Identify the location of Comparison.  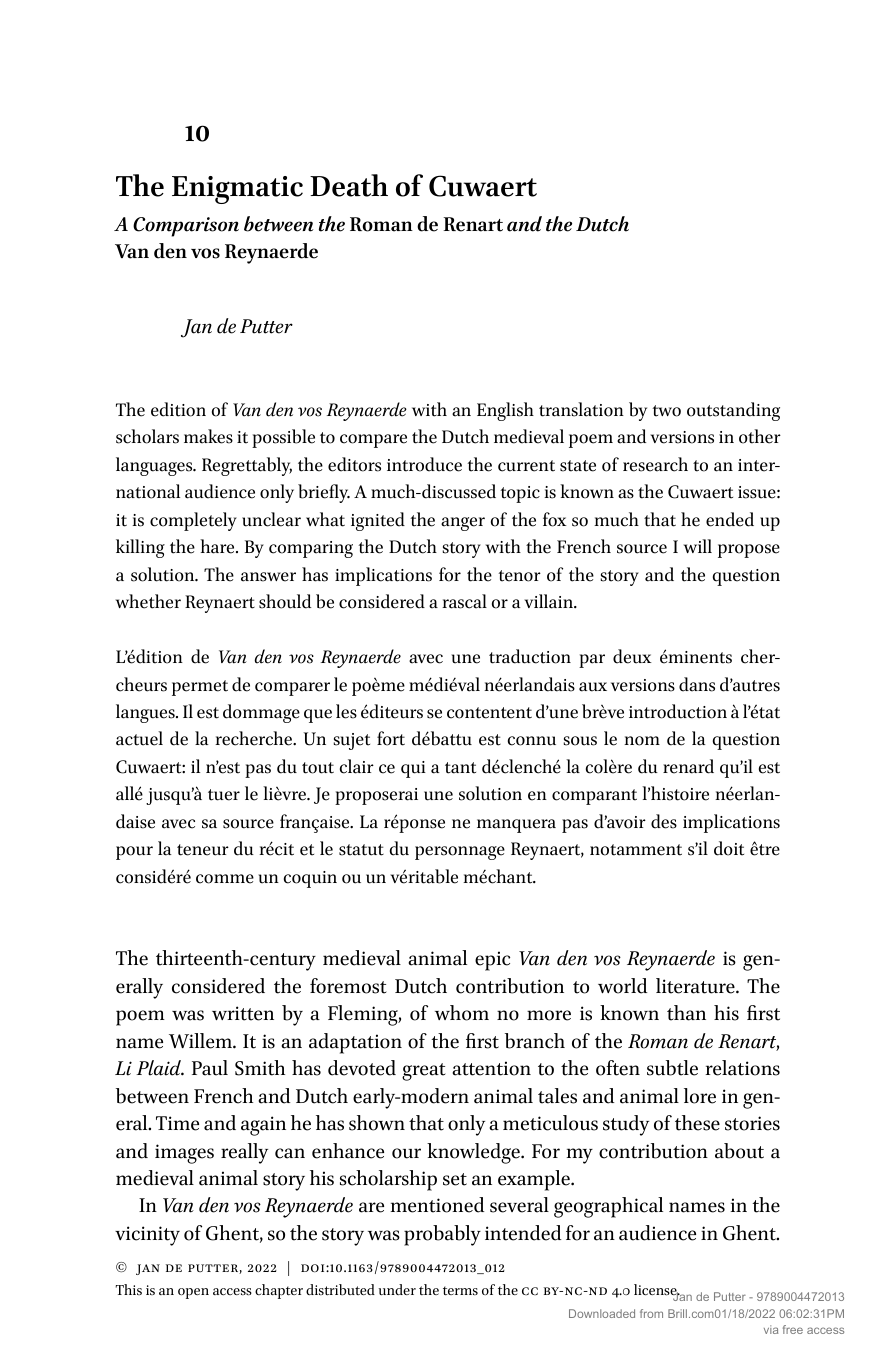
(186, 227).
